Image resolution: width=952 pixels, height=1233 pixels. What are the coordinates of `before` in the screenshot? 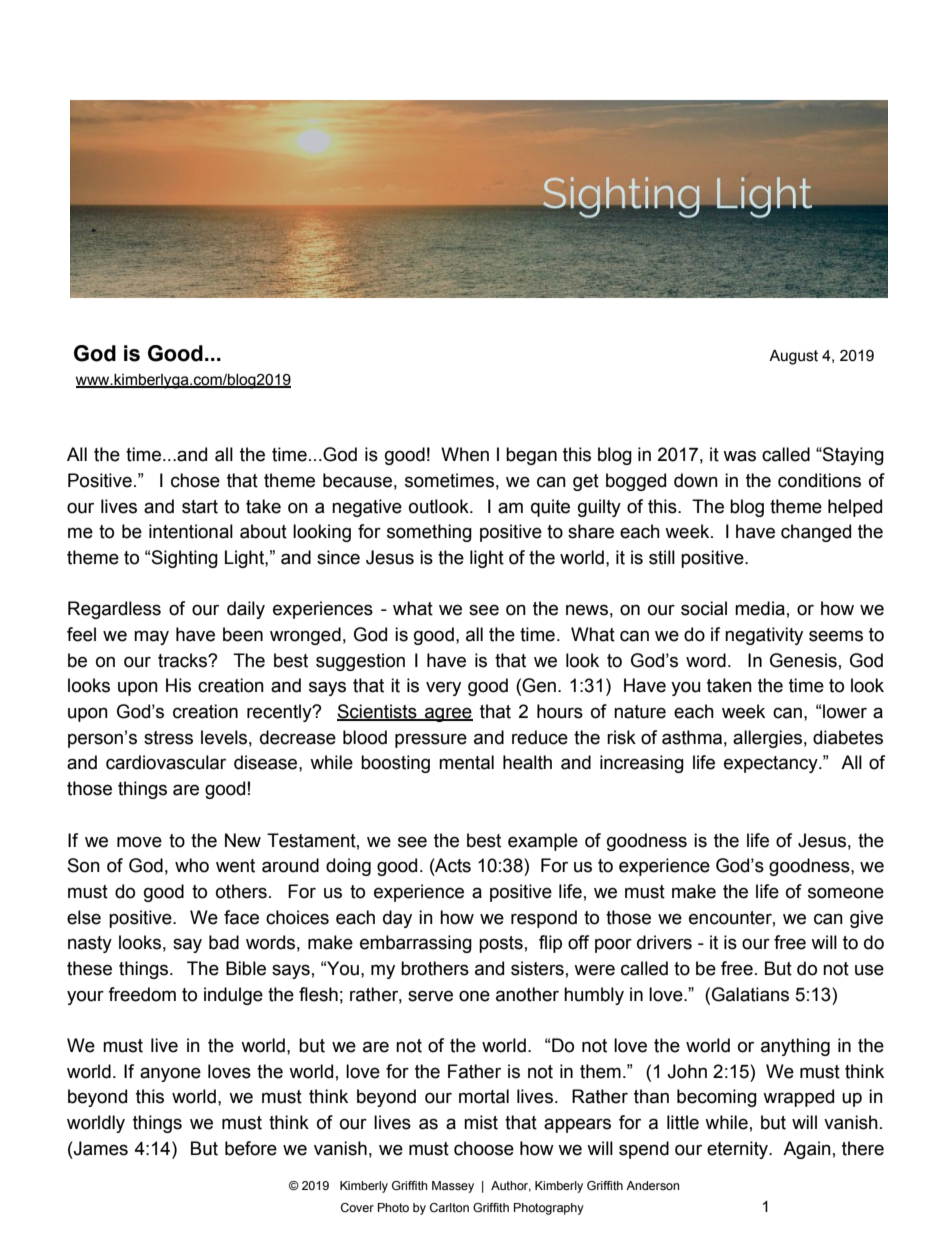 It's located at (251, 1148).
